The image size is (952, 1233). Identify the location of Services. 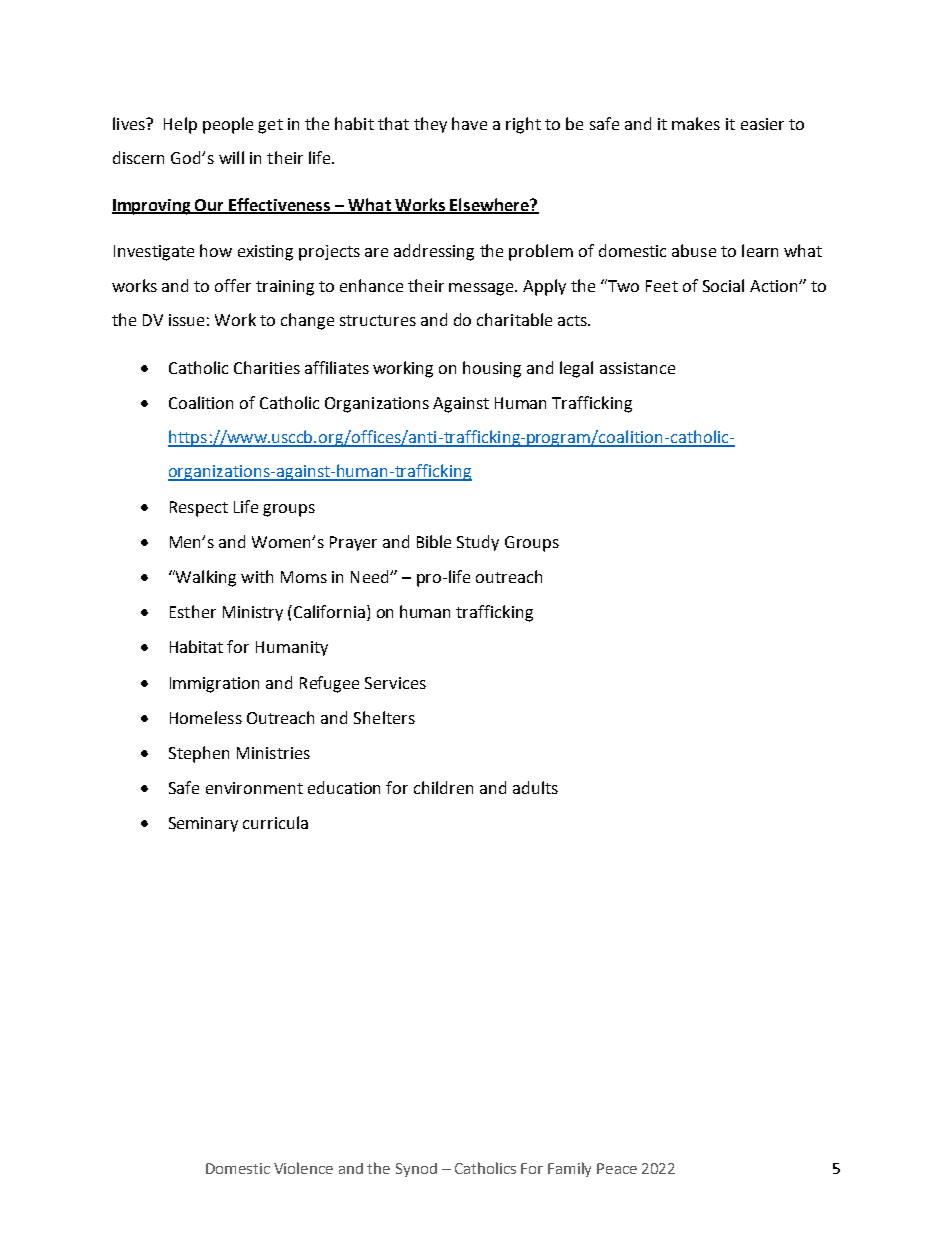
(395, 683).
